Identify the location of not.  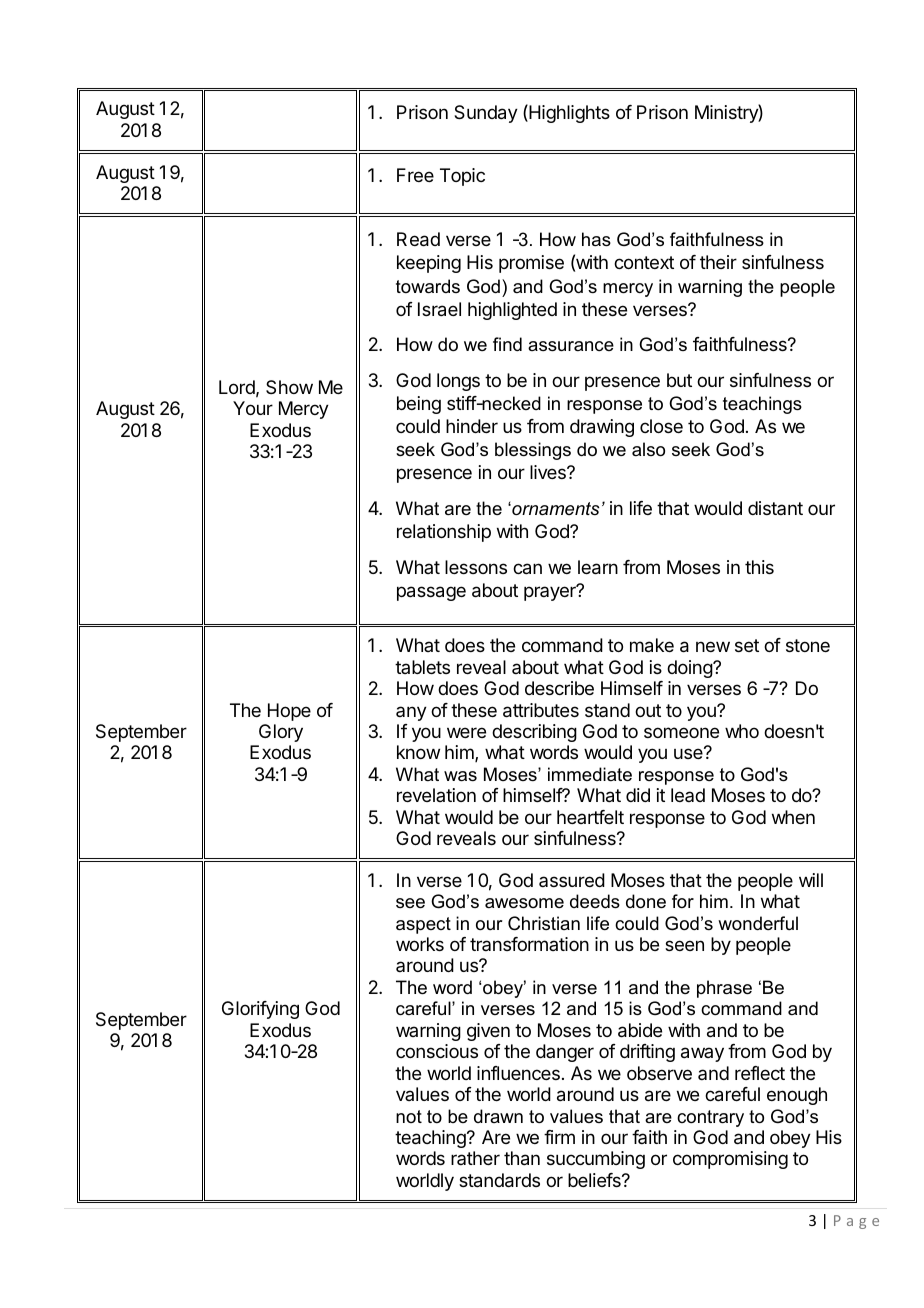
(409, 1116).
